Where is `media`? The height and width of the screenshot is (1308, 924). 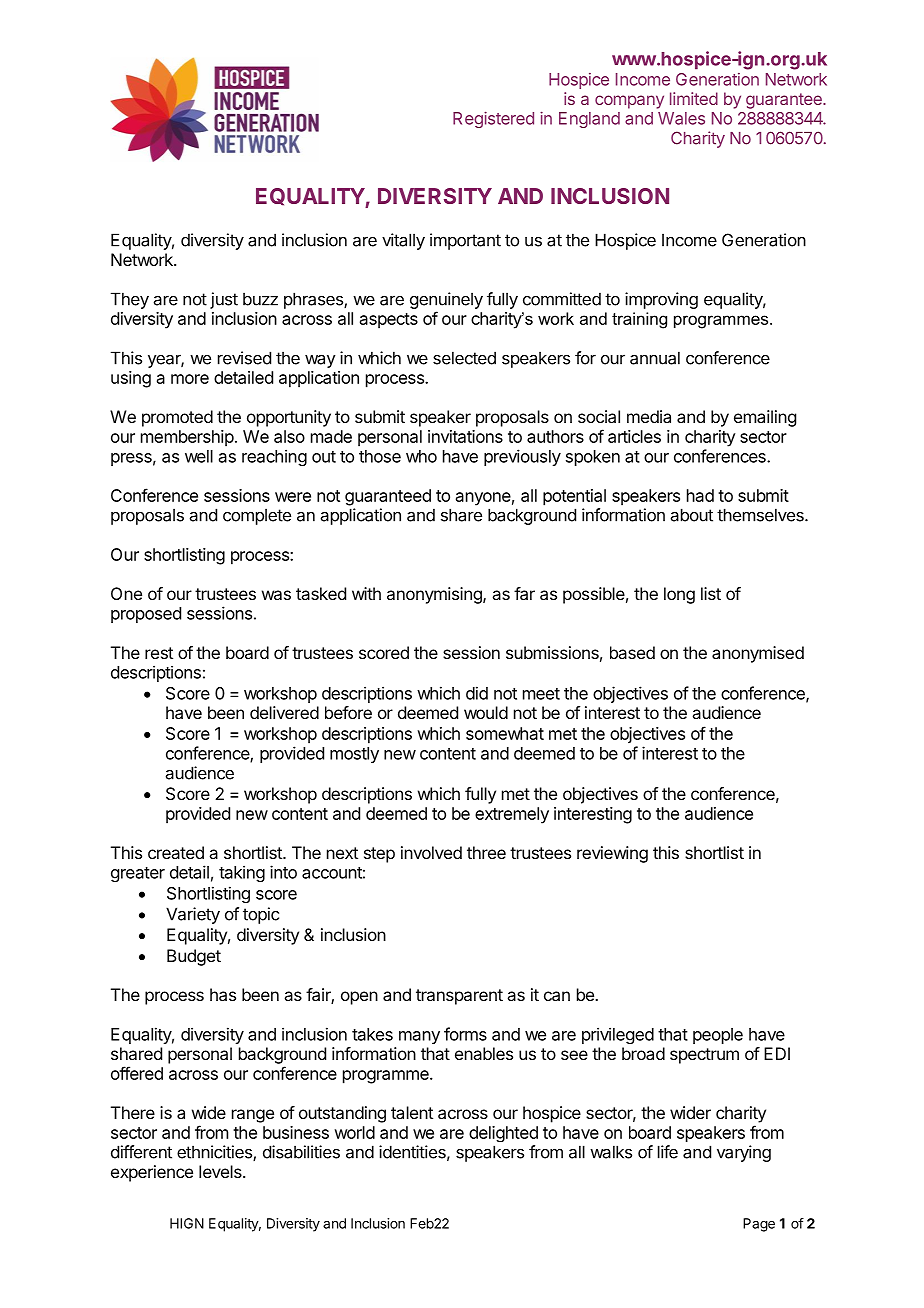
media is located at coordinates (649, 416).
